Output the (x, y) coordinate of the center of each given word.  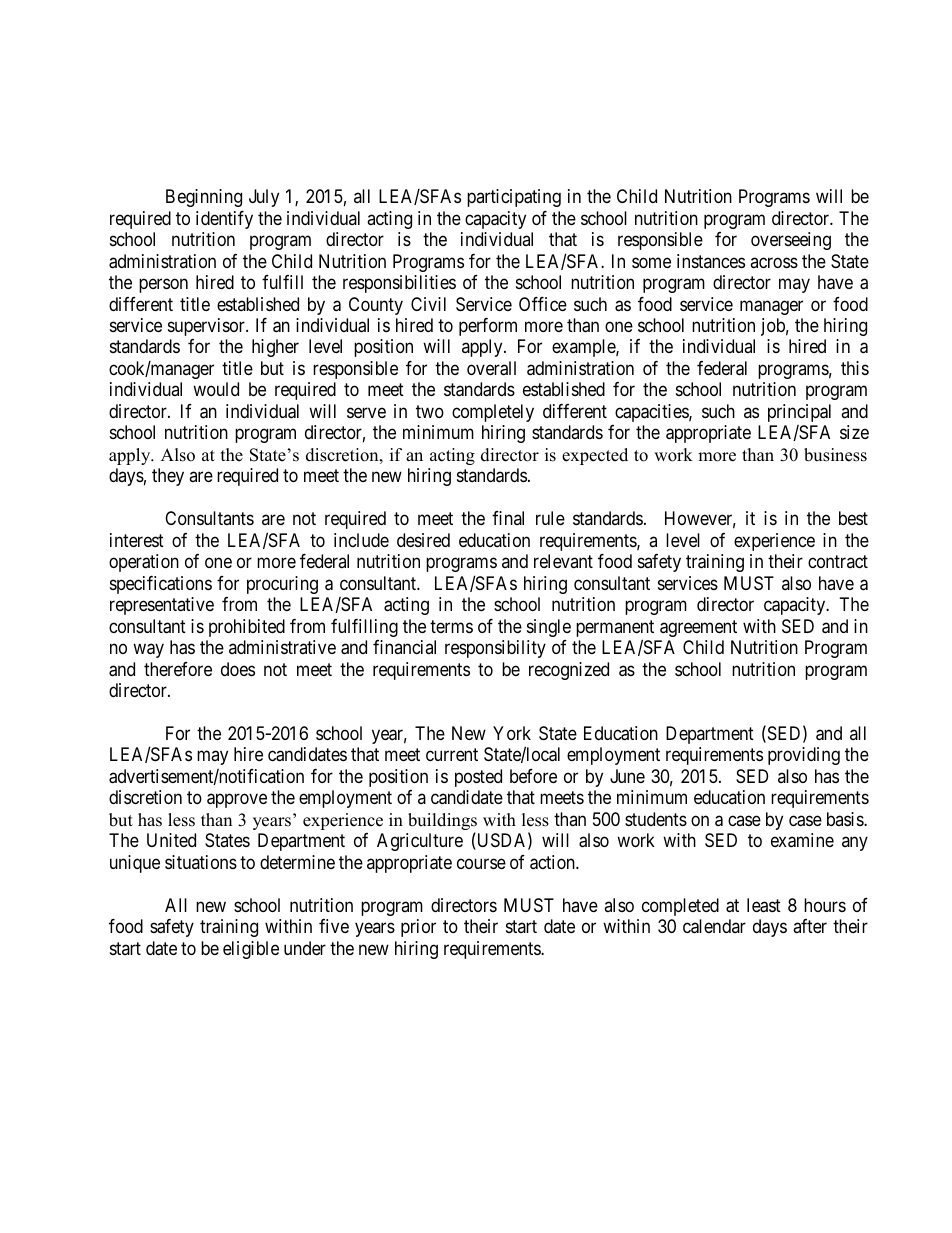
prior (418, 928)
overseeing (791, 241)
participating (514, 198)
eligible (251, 950)
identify (224, 220)
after (810, 926)
